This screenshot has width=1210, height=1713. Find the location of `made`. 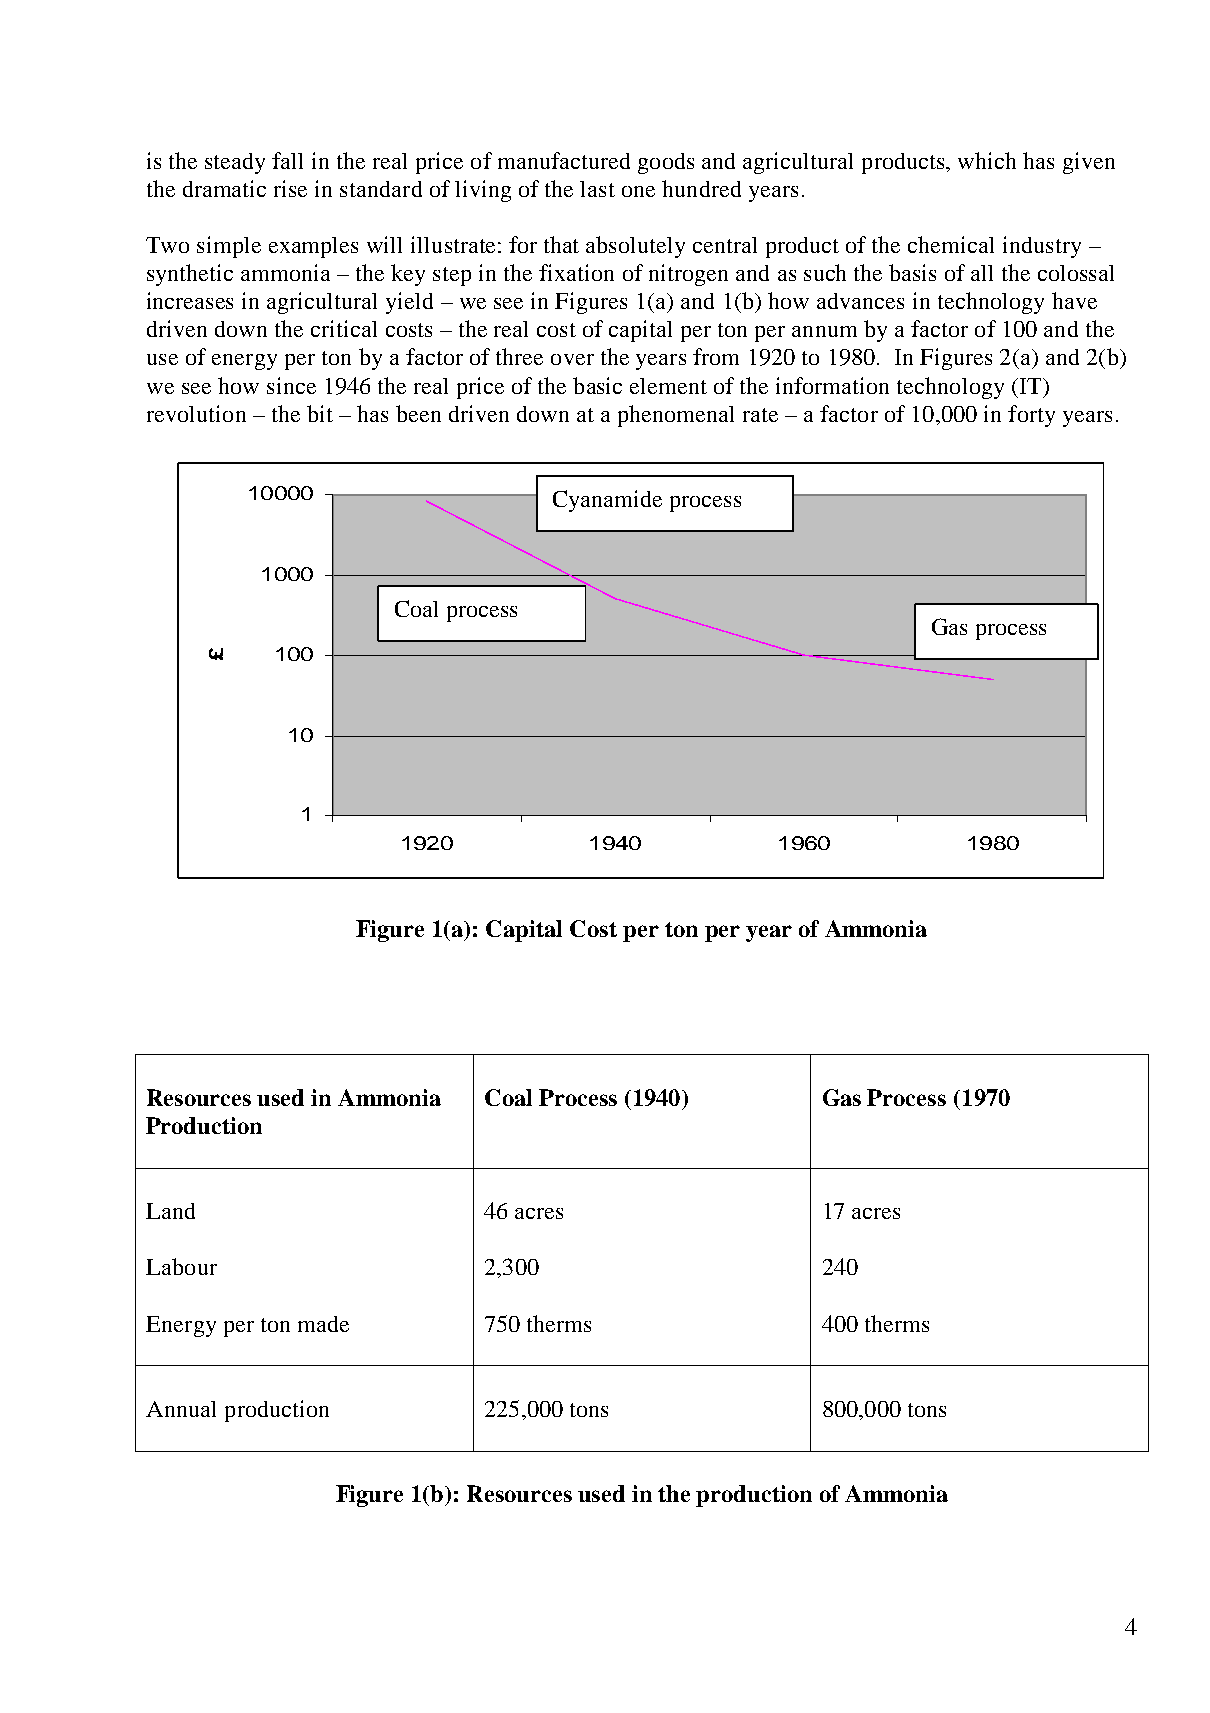

made is located at coordinates (323, 1324).
